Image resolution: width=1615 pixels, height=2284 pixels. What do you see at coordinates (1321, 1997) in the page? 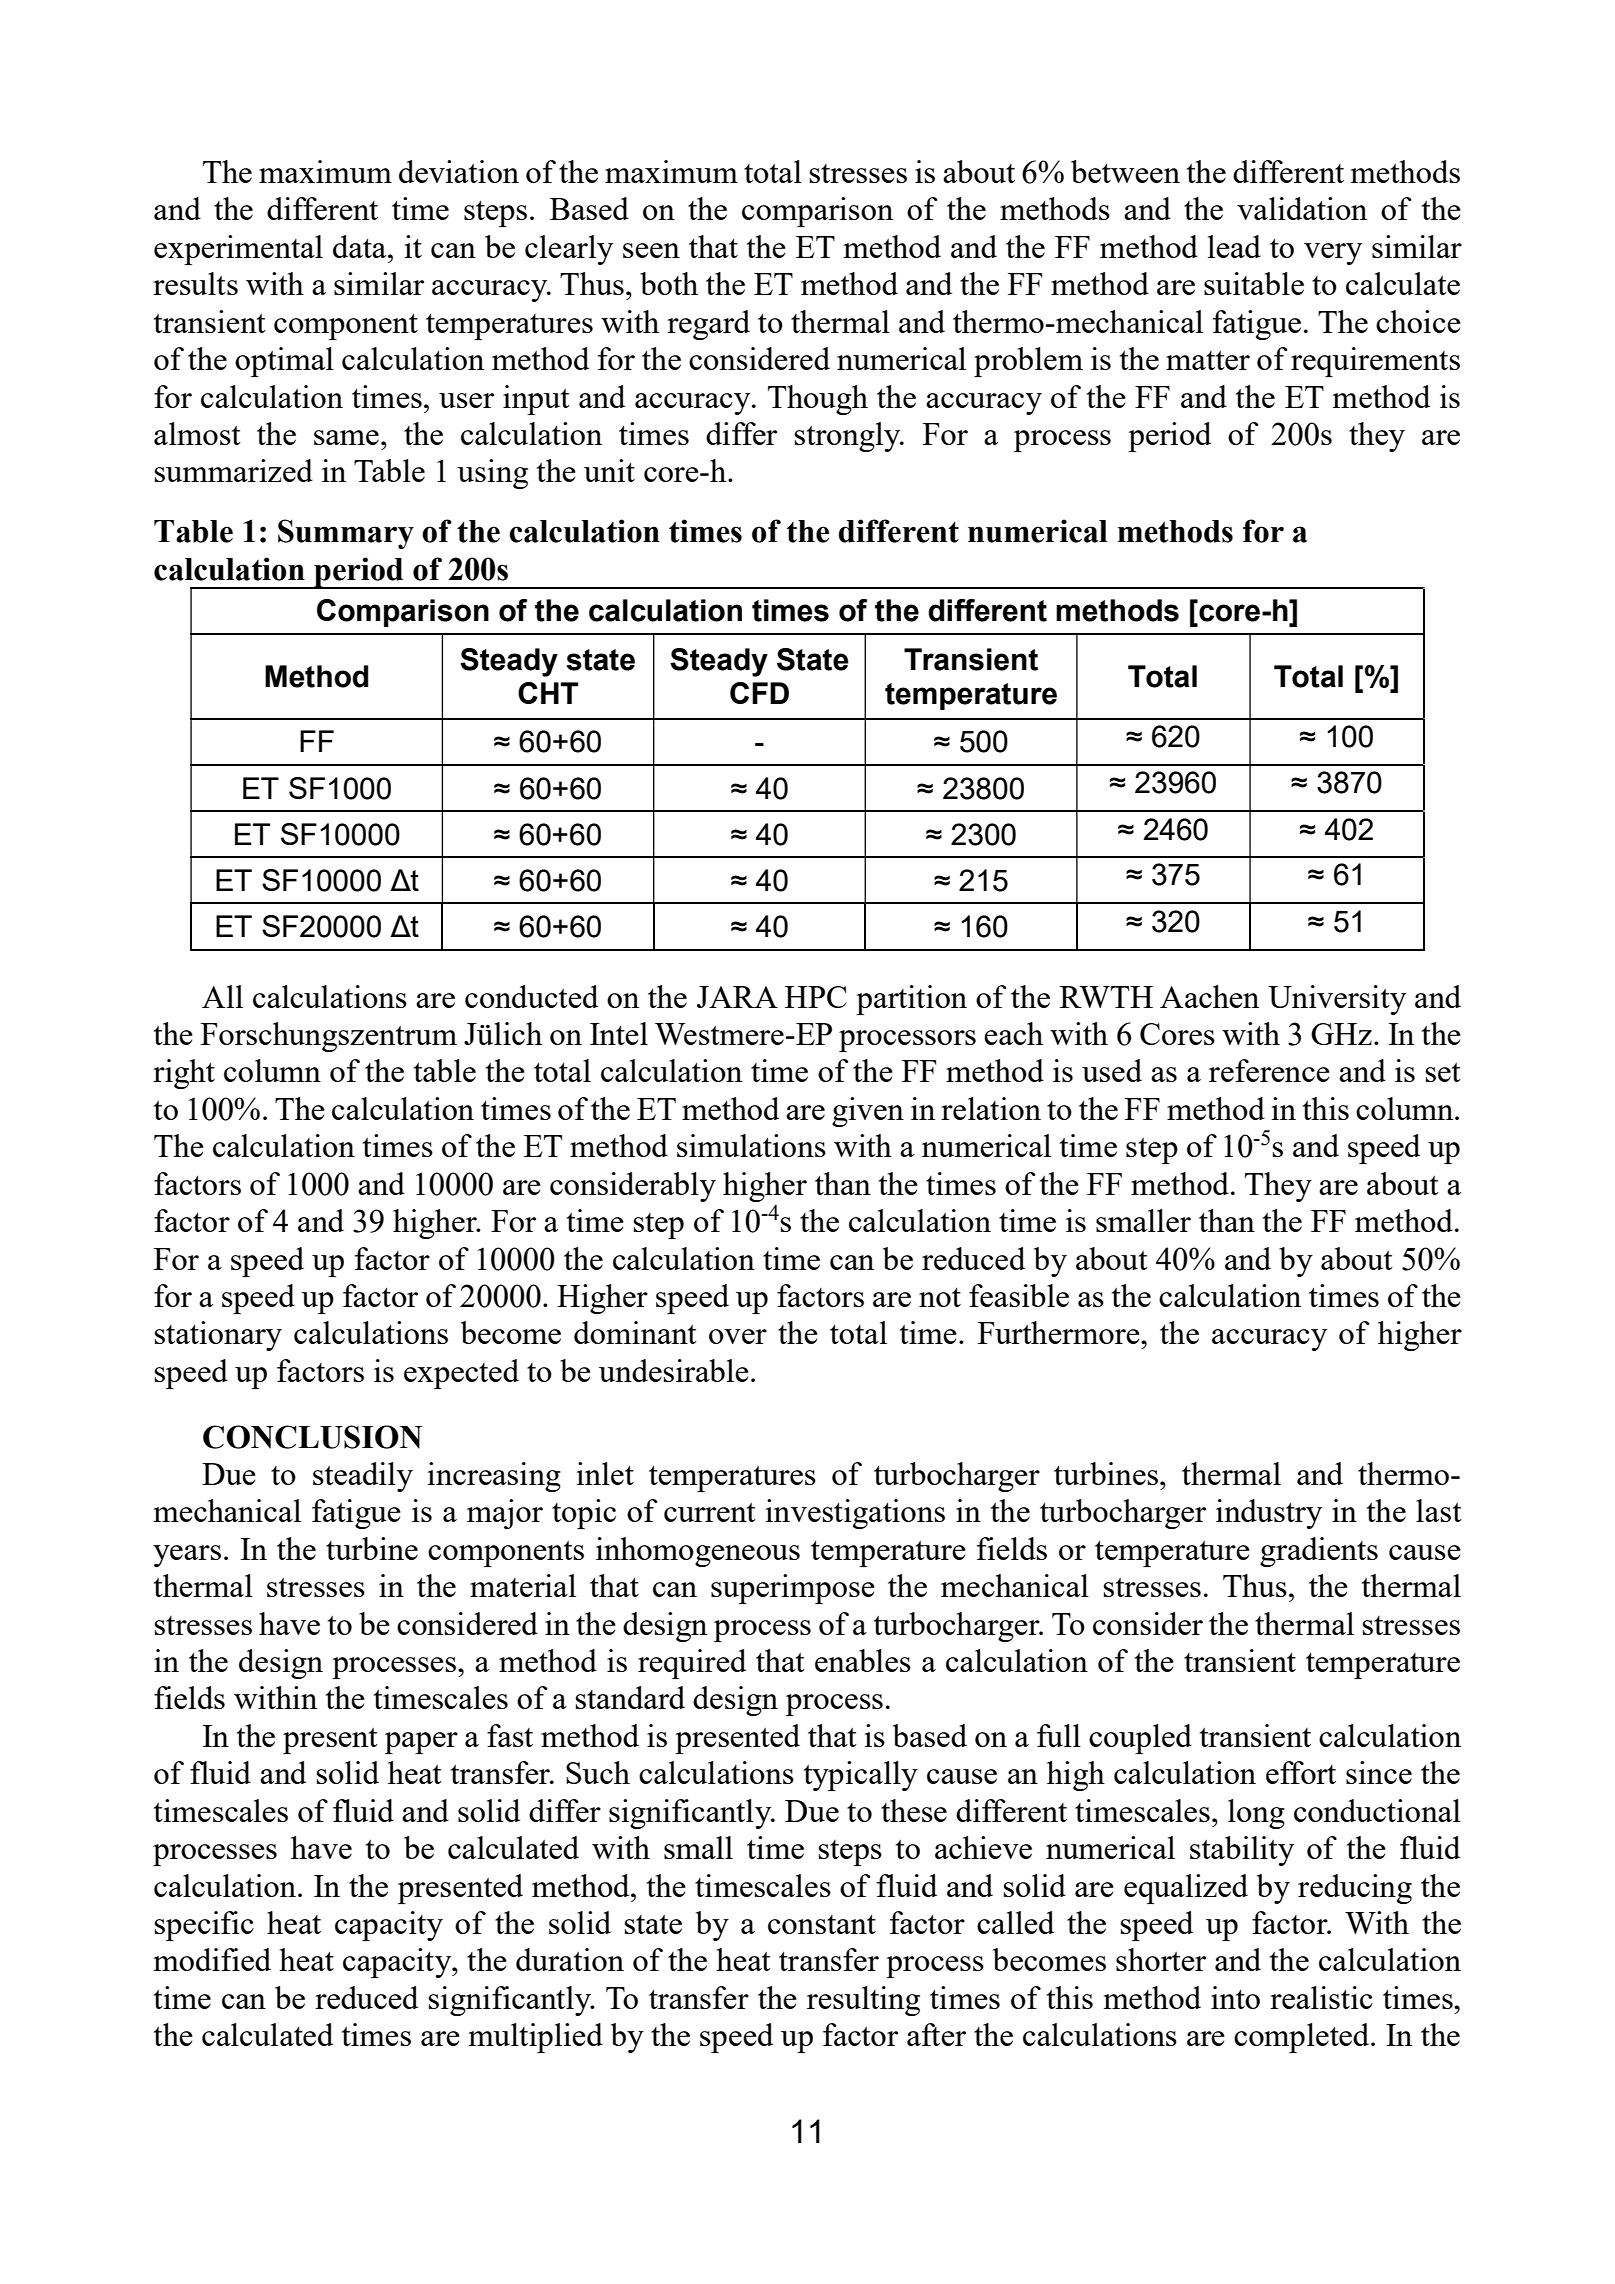
I see `realistic` at bounding box center [1321, 1997].
